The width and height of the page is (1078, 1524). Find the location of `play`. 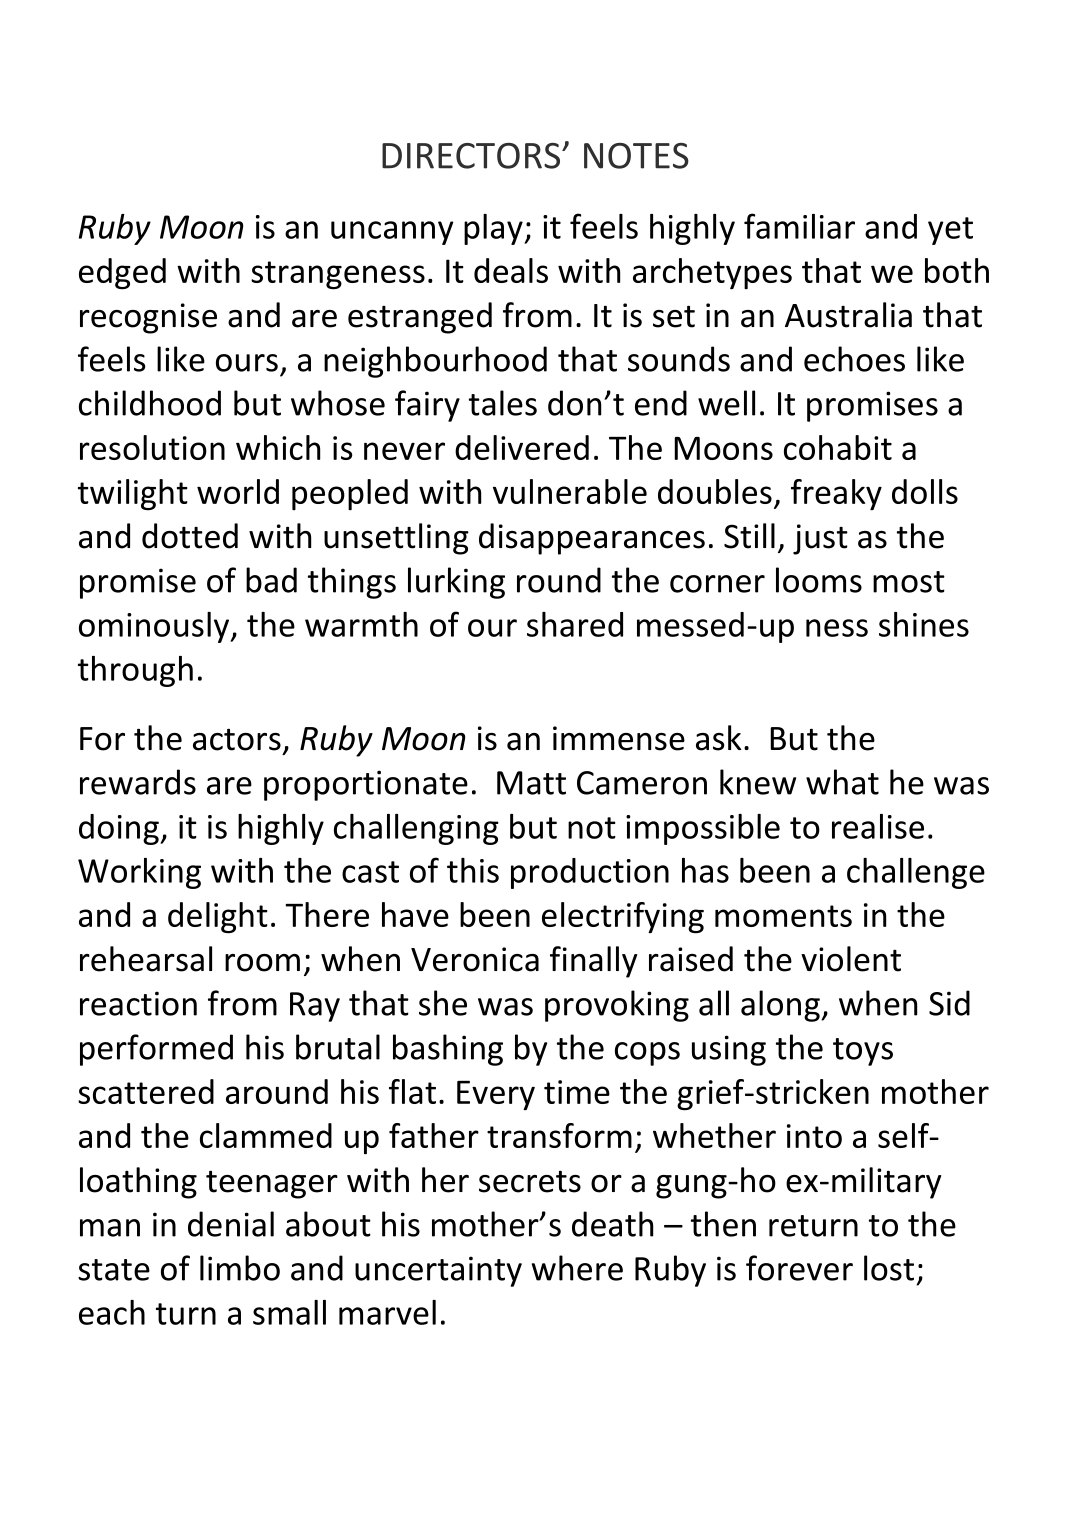

play is located at coordinates (494, 229).
